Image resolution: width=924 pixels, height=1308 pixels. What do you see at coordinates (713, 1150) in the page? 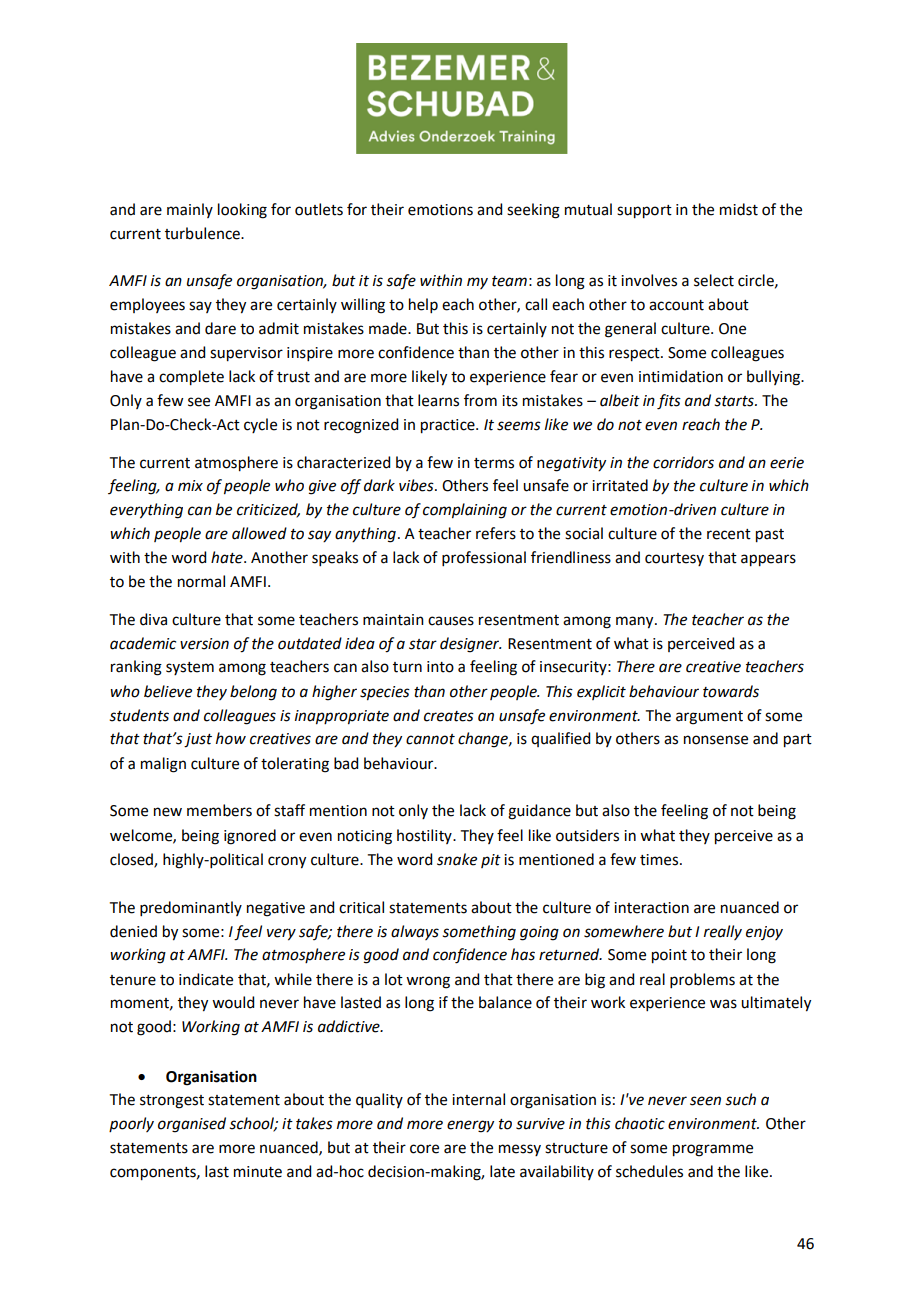
I see `programme` at bounding box center [713, 1150].
